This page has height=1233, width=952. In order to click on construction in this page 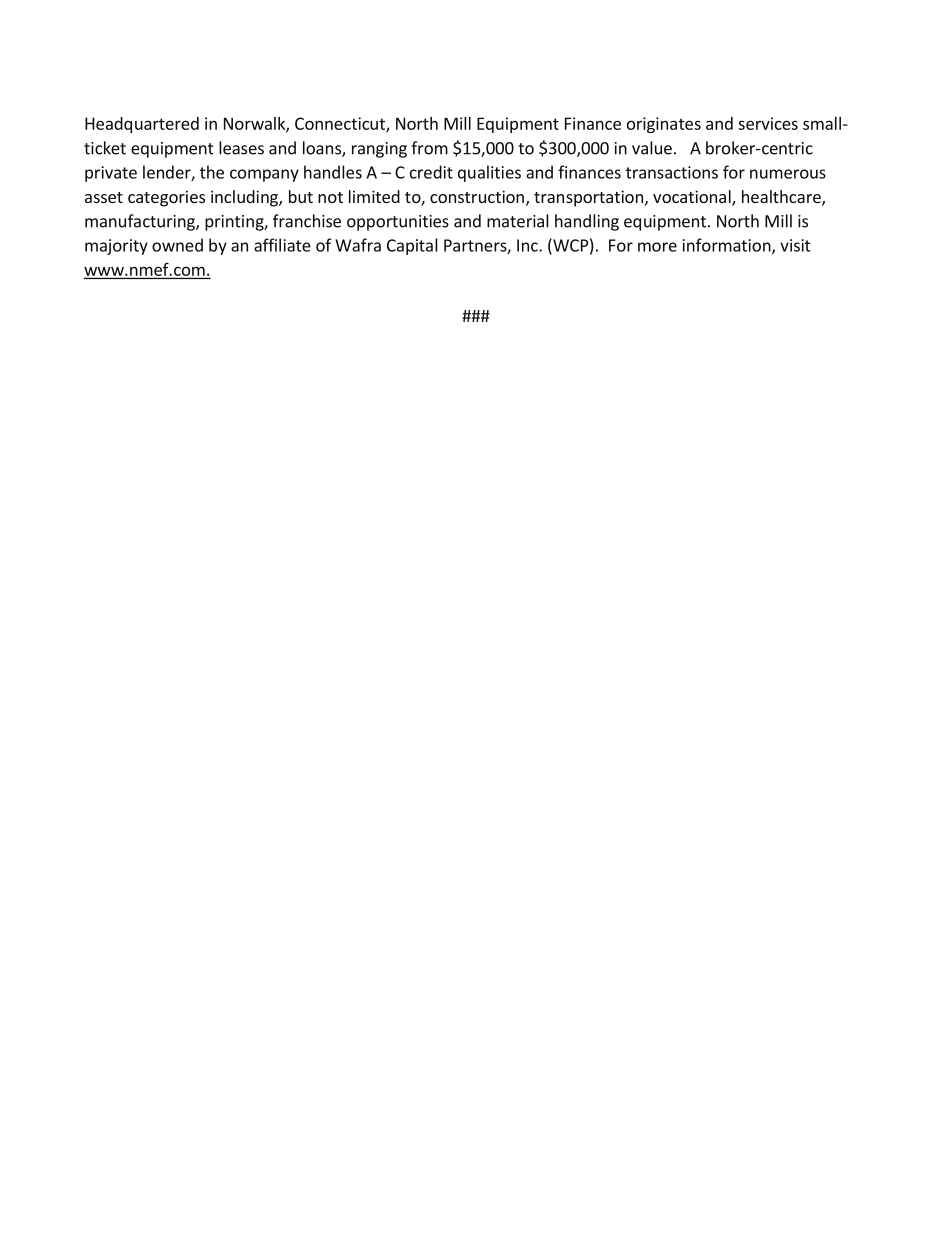, I will do `click(477, 196)`.
